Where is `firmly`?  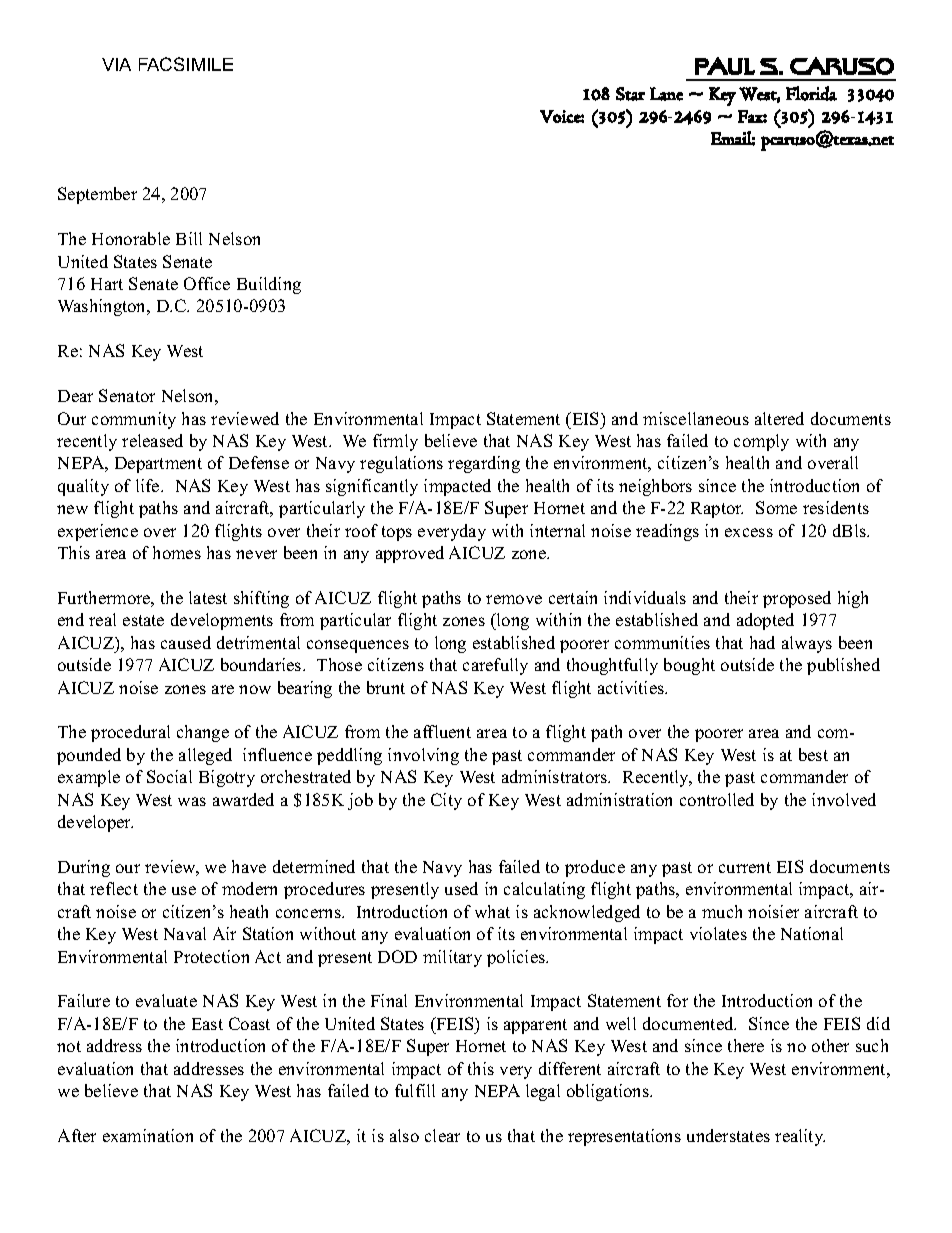
firmly is located at coordinates (395, 442).
